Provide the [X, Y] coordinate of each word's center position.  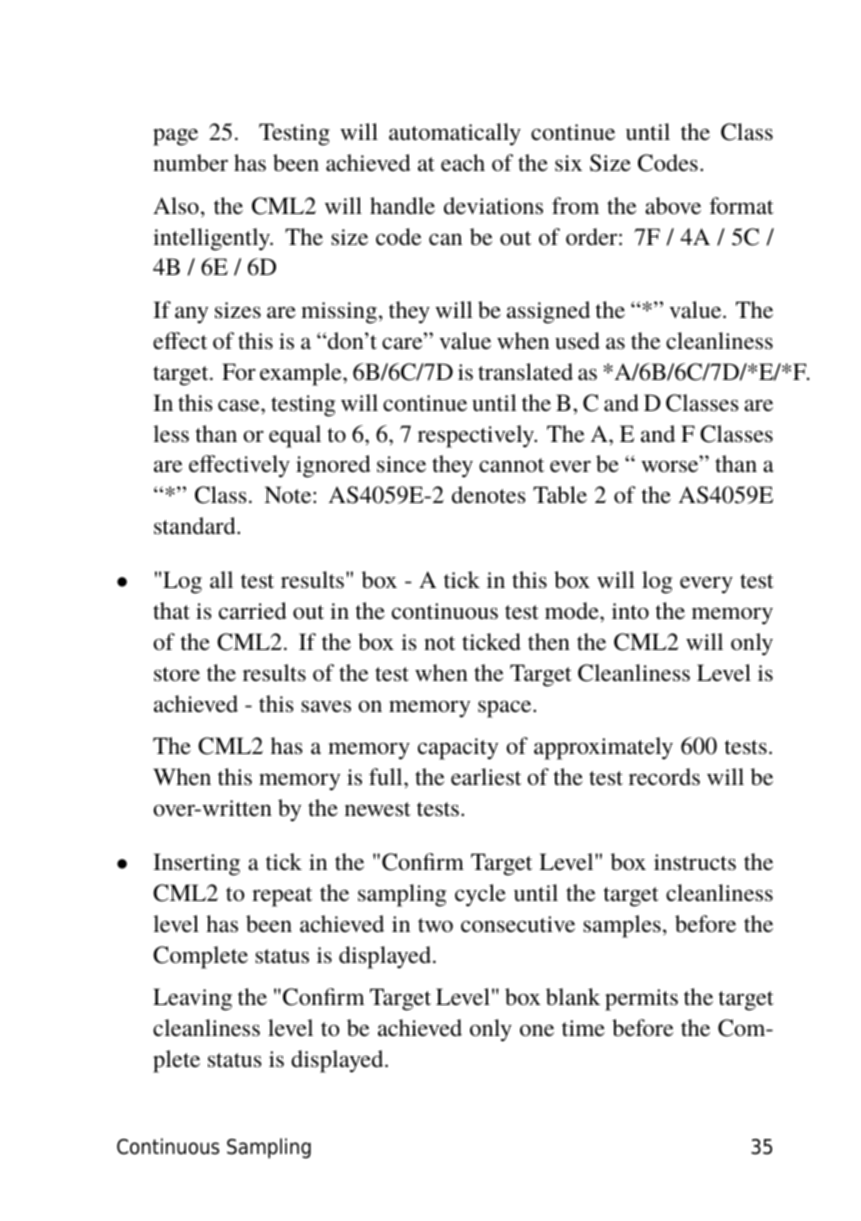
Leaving [192, 999]
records [664, 777]
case [240, 405]
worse [671, 466]
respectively [477, 436]
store [177, 674]
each [463, 162]
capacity [458, 749]
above [673, 205]
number [190, 163]
